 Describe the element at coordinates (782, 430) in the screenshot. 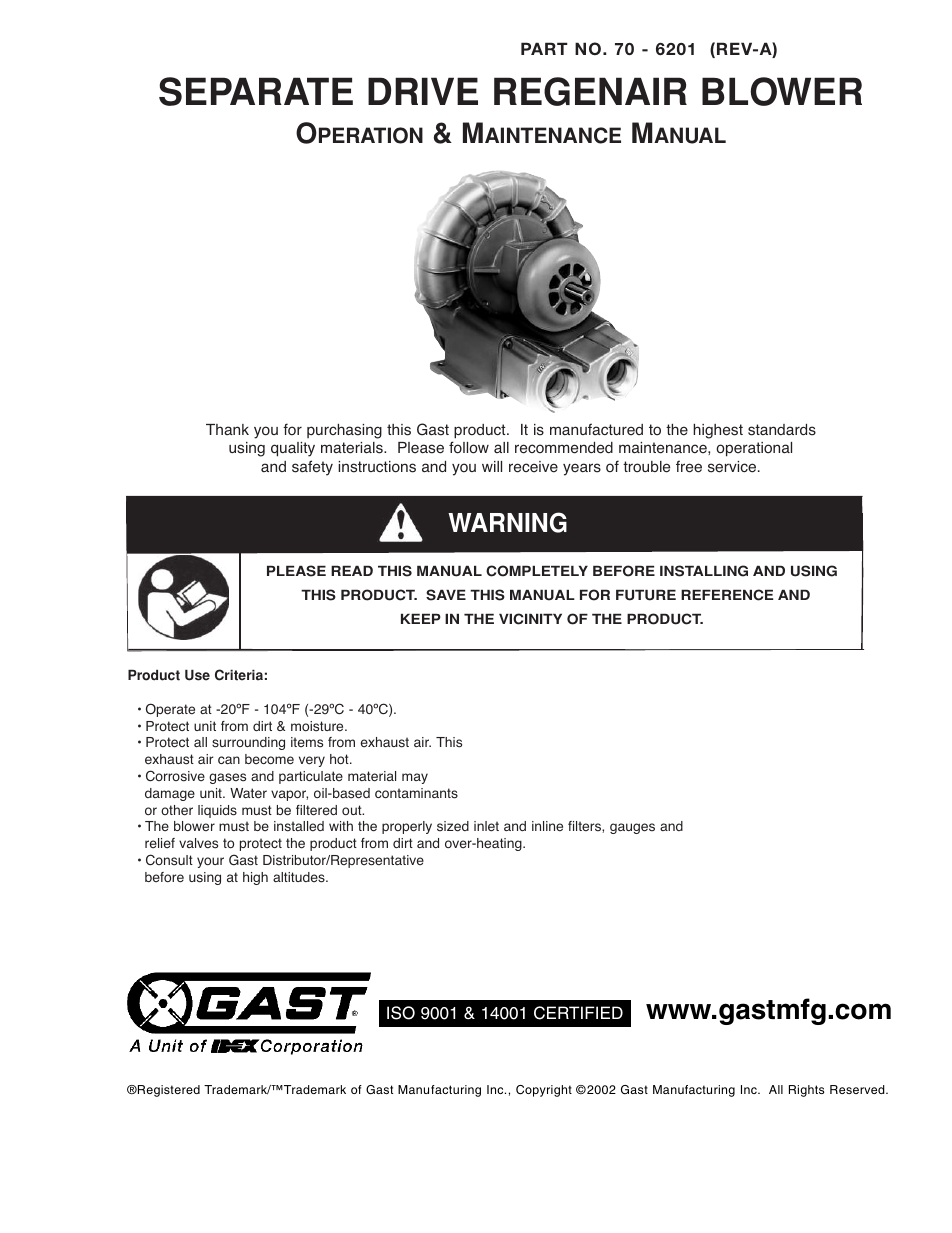

I see `standards` at that location.
